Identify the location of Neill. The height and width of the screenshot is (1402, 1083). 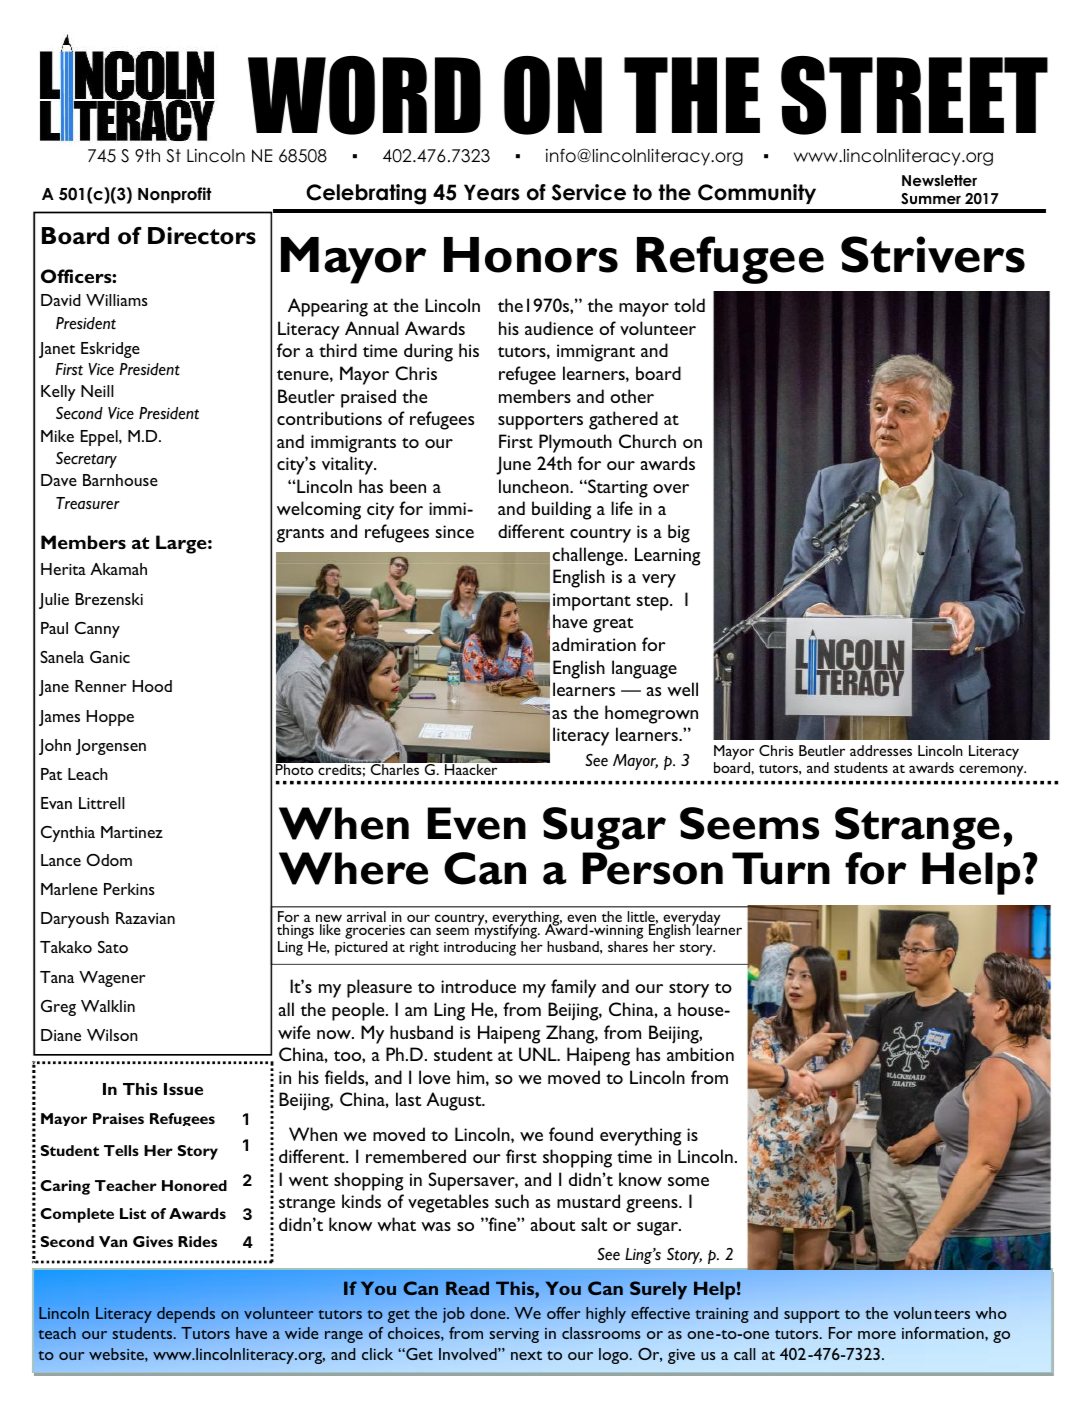
(97, 391).
